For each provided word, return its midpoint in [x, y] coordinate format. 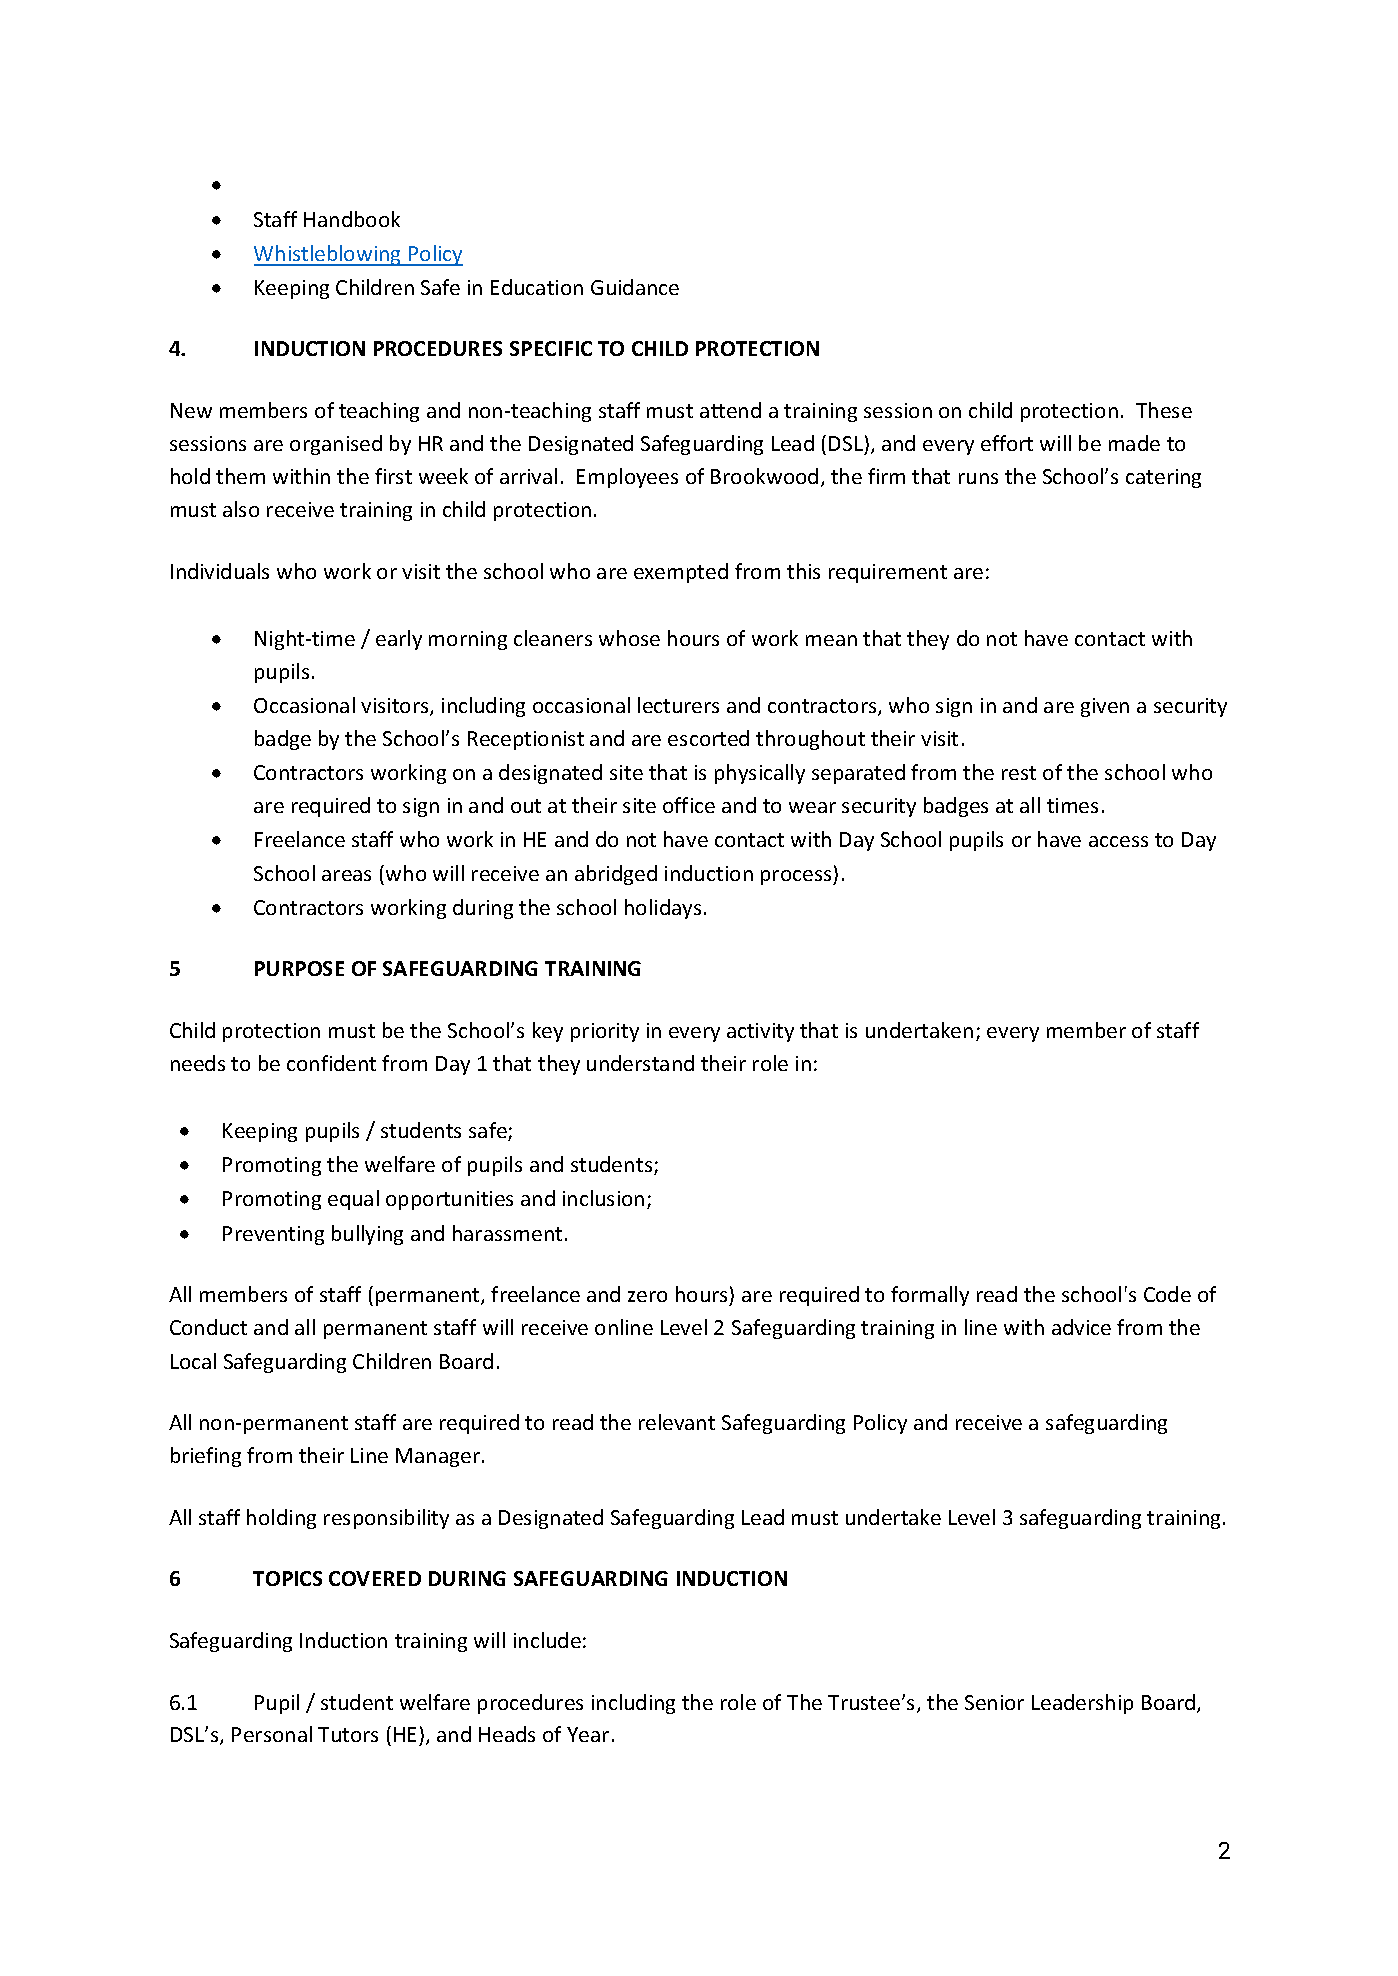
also [241, 509]
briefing [206, 1457]
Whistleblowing [329, 255]
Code [1167, 1294]
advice [1081, 1327]
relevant [677, 1422]
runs [978, 478]
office [689, 805]
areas [346, 875]
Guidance [635, 287]
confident [331, 1063]
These [1164, 410]
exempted [681, 573]
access [1118, 841]
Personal [272, 1734]
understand [640, 1063]
